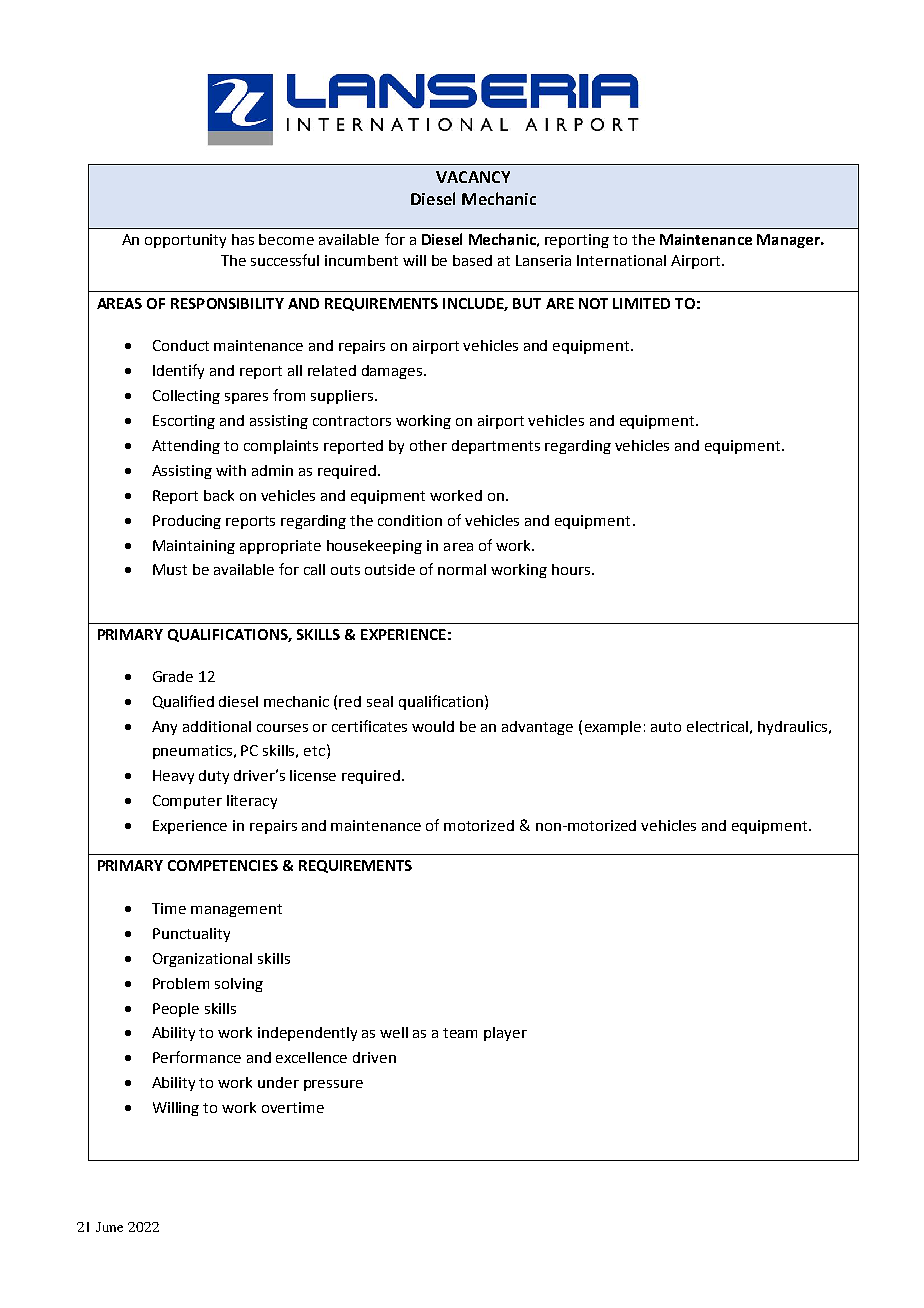  I want to click on would, so click(433, 726).
